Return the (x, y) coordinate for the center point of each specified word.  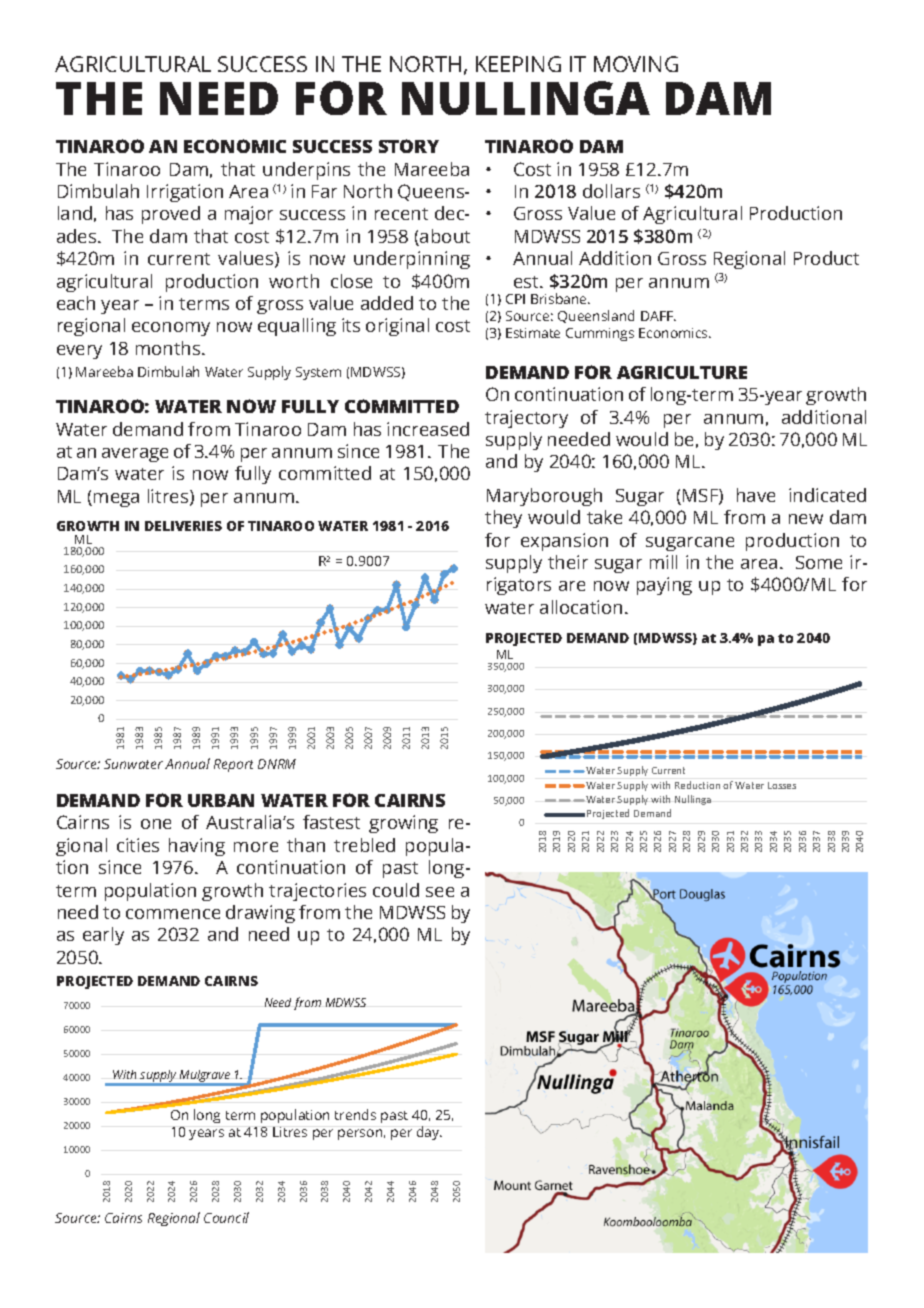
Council (226, 1217)
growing (403, 824)
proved (171, 215)
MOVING (636, 64)
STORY (409, 146)
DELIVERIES (183, 526)
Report (233, 765)
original (397, 327)
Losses (782, 785)
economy (171, 329)
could (396, 890)
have (756, 495)
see (440, 892)
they (503, 519)
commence (173, 914)
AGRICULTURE (682, 372)
